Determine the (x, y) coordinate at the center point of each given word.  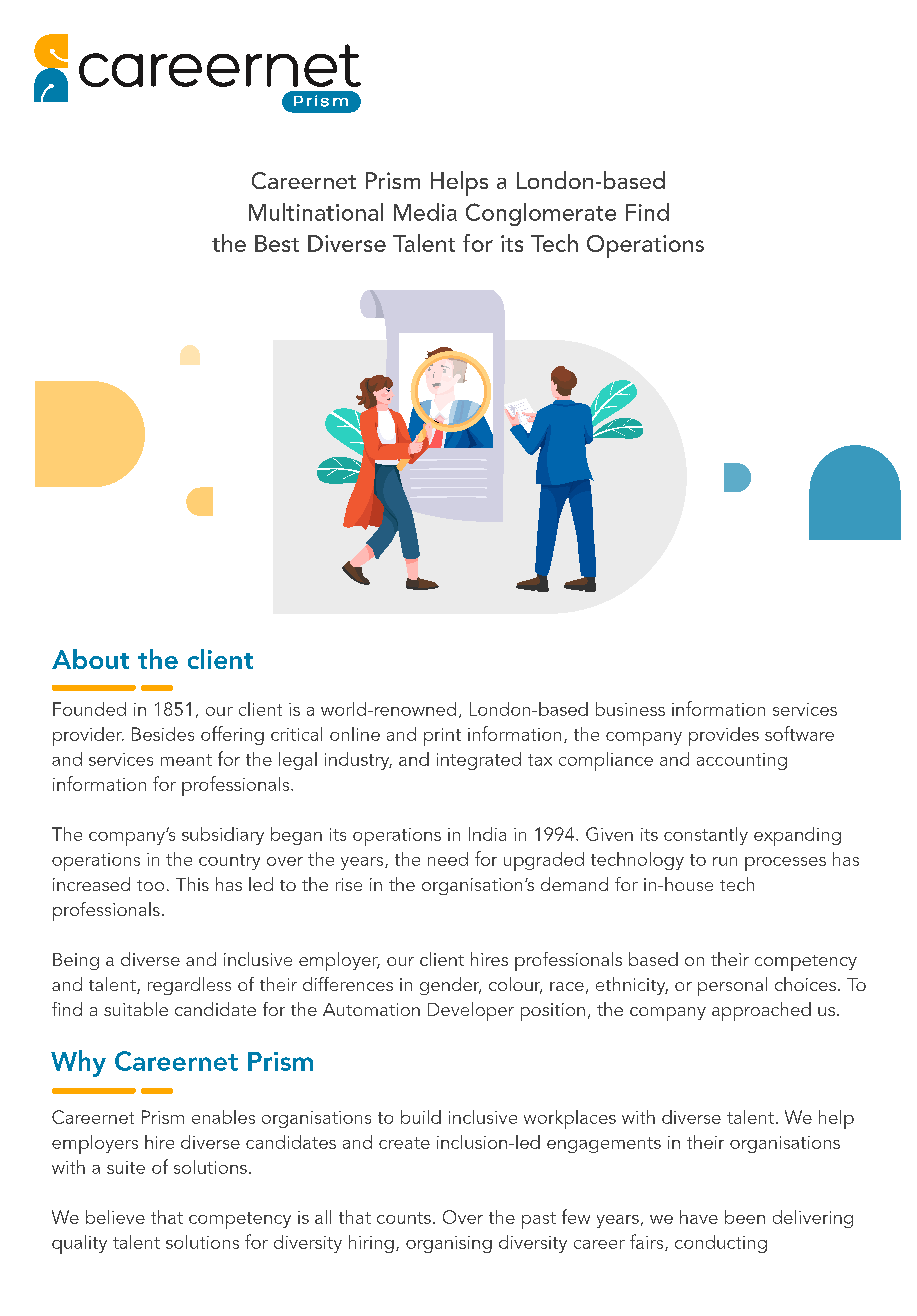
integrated (479, 761)
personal (732, 986)
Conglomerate (541, 214)
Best (277, 243)
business (630, 709)
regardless (189, 986)
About (90, 659)
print (442, 737)
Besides (163, 734)
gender (450, 986)
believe (115, 1217)
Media (425, 212)
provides (724, 736)
